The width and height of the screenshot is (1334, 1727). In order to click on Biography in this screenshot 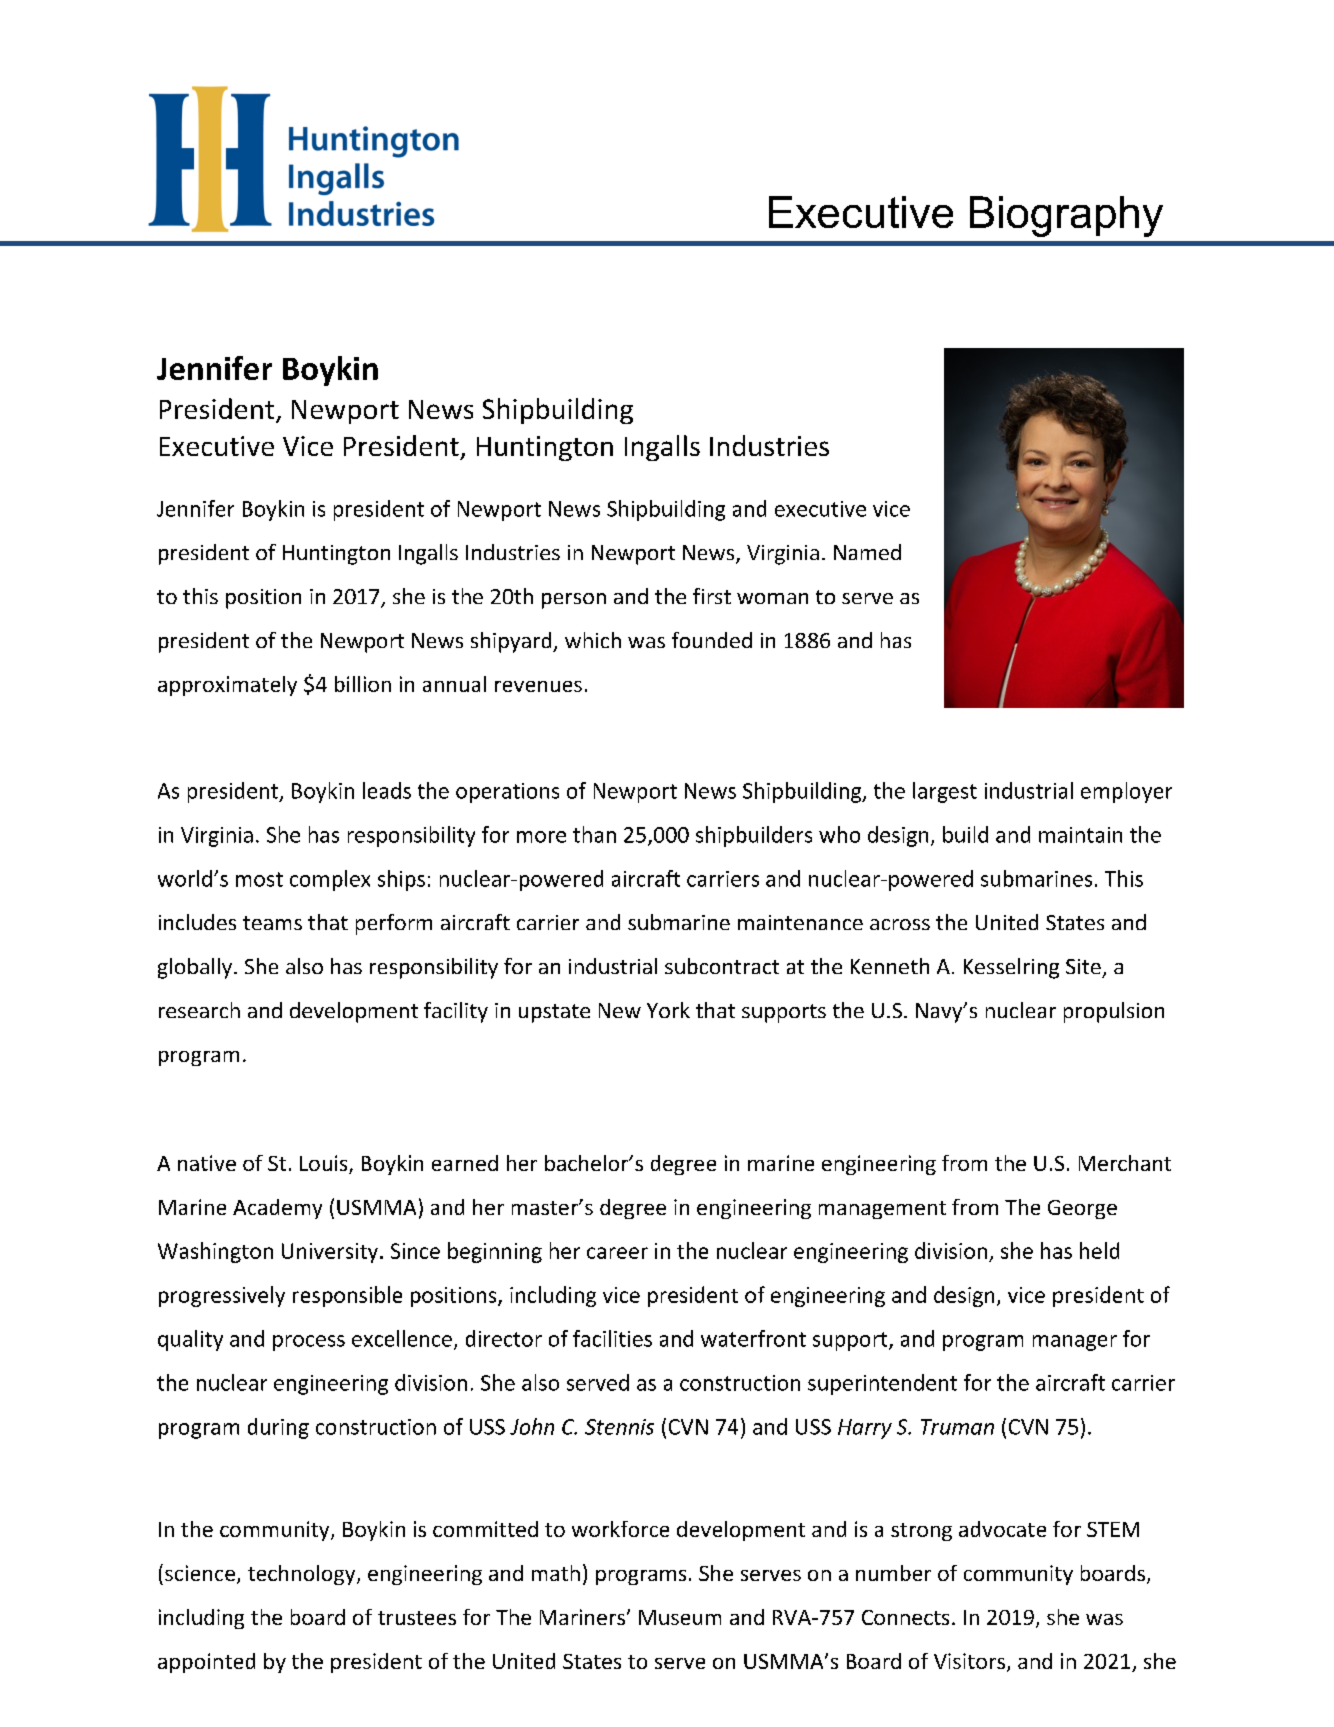, I will do `click(1066, 216)`.
